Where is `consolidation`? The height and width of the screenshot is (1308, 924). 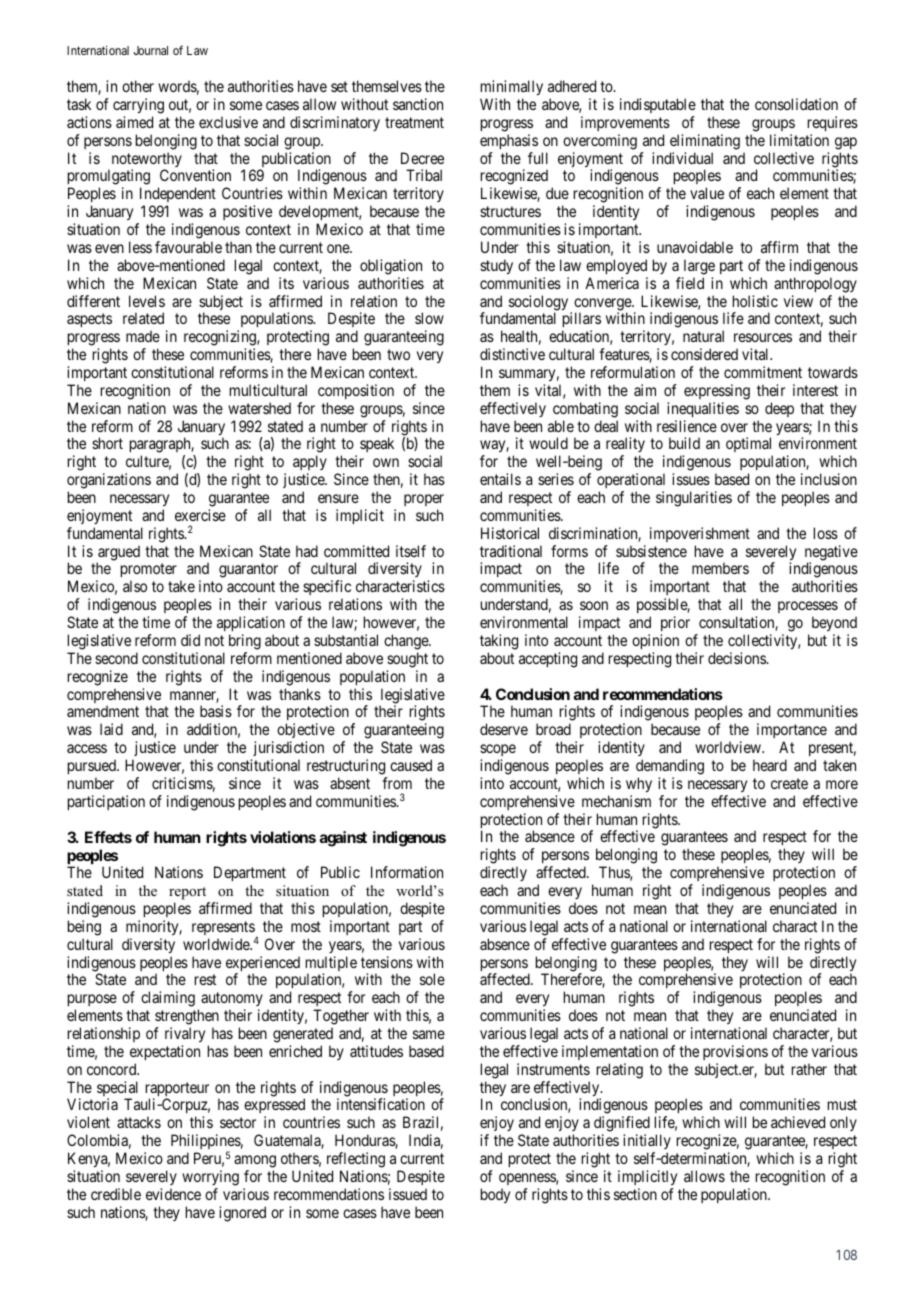 consolidation is located at coordinates (796, 104).
